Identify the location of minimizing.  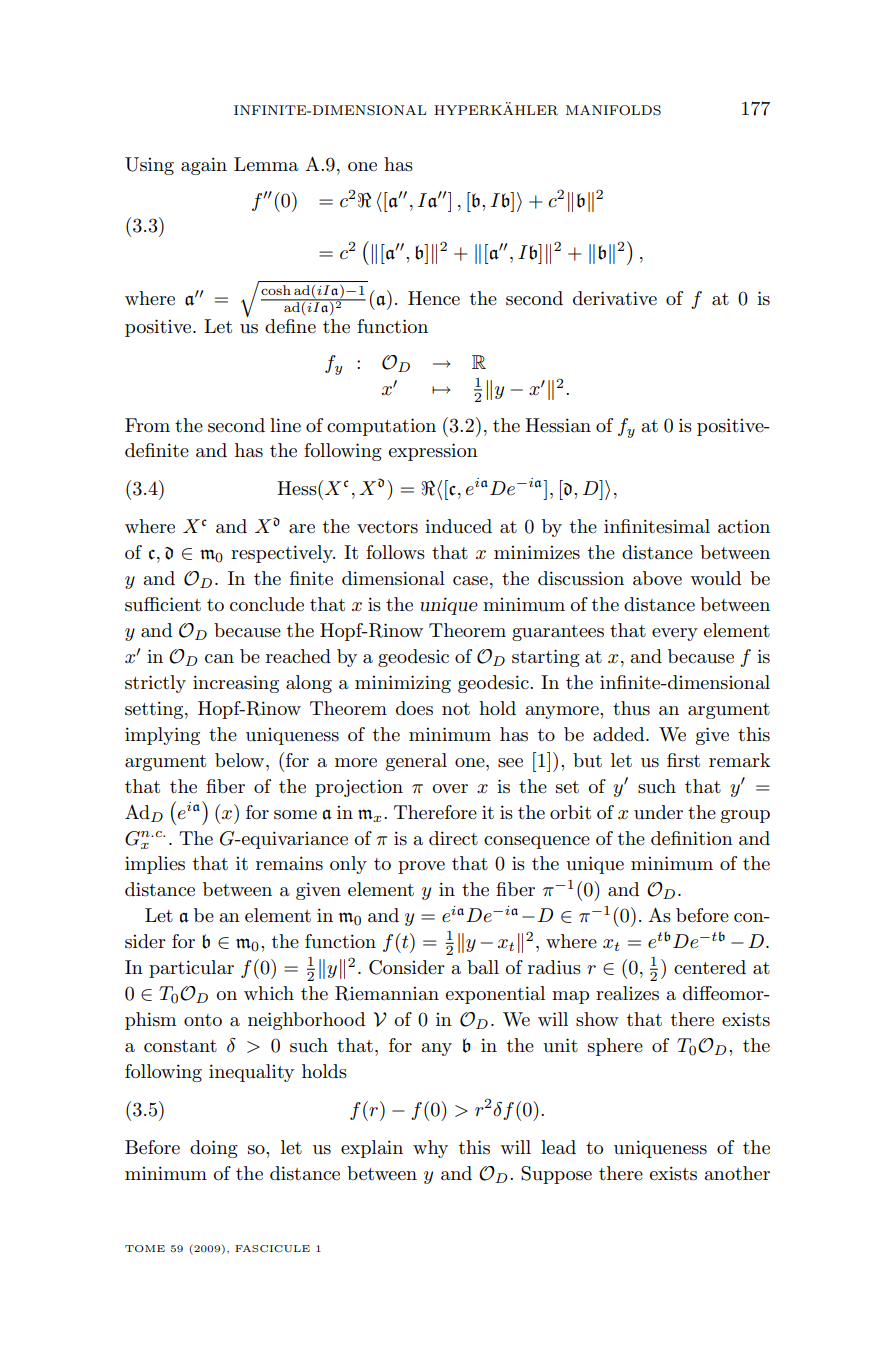
(403, 684).
